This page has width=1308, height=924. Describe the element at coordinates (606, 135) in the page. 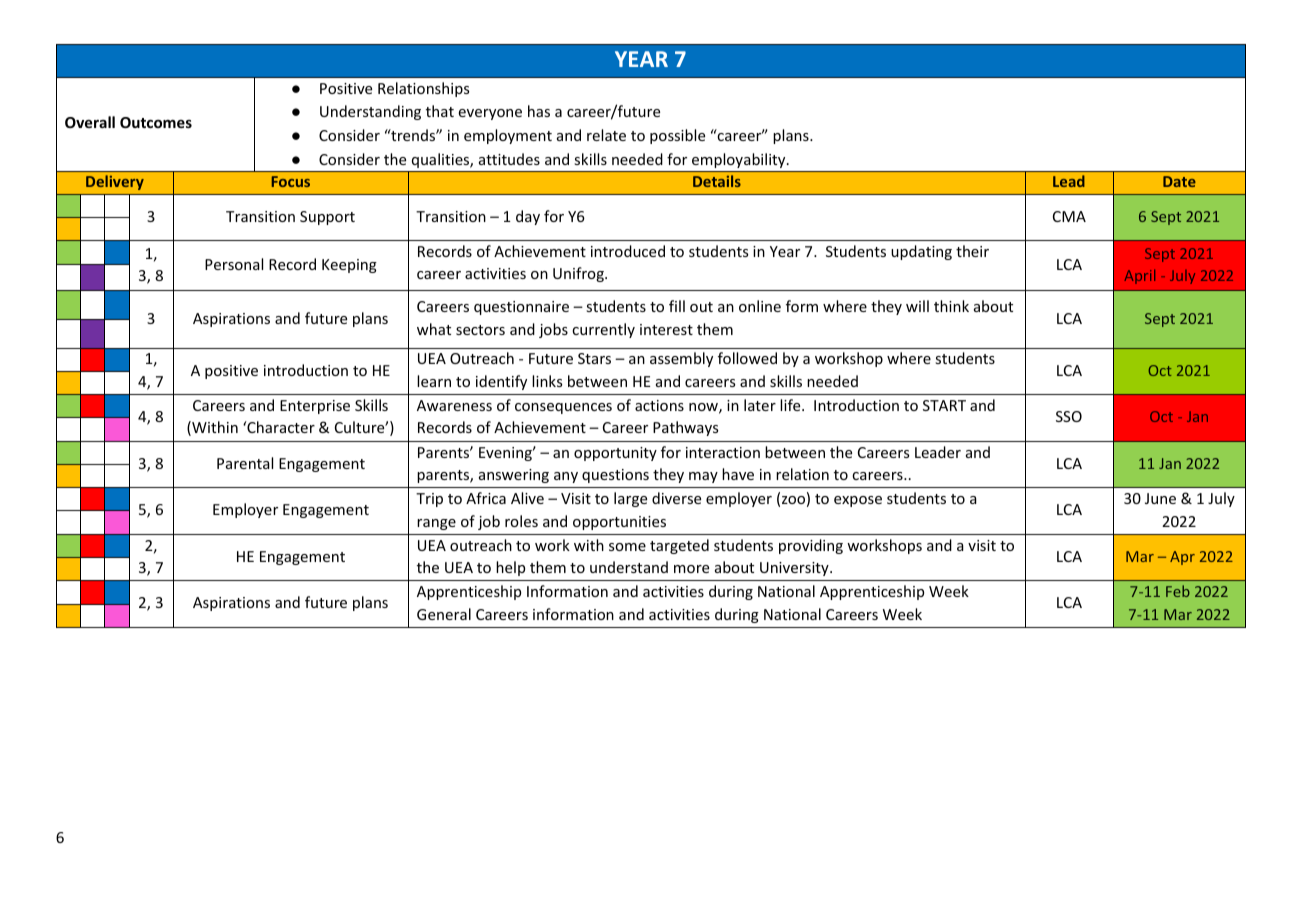

I see `relate` at that location.
